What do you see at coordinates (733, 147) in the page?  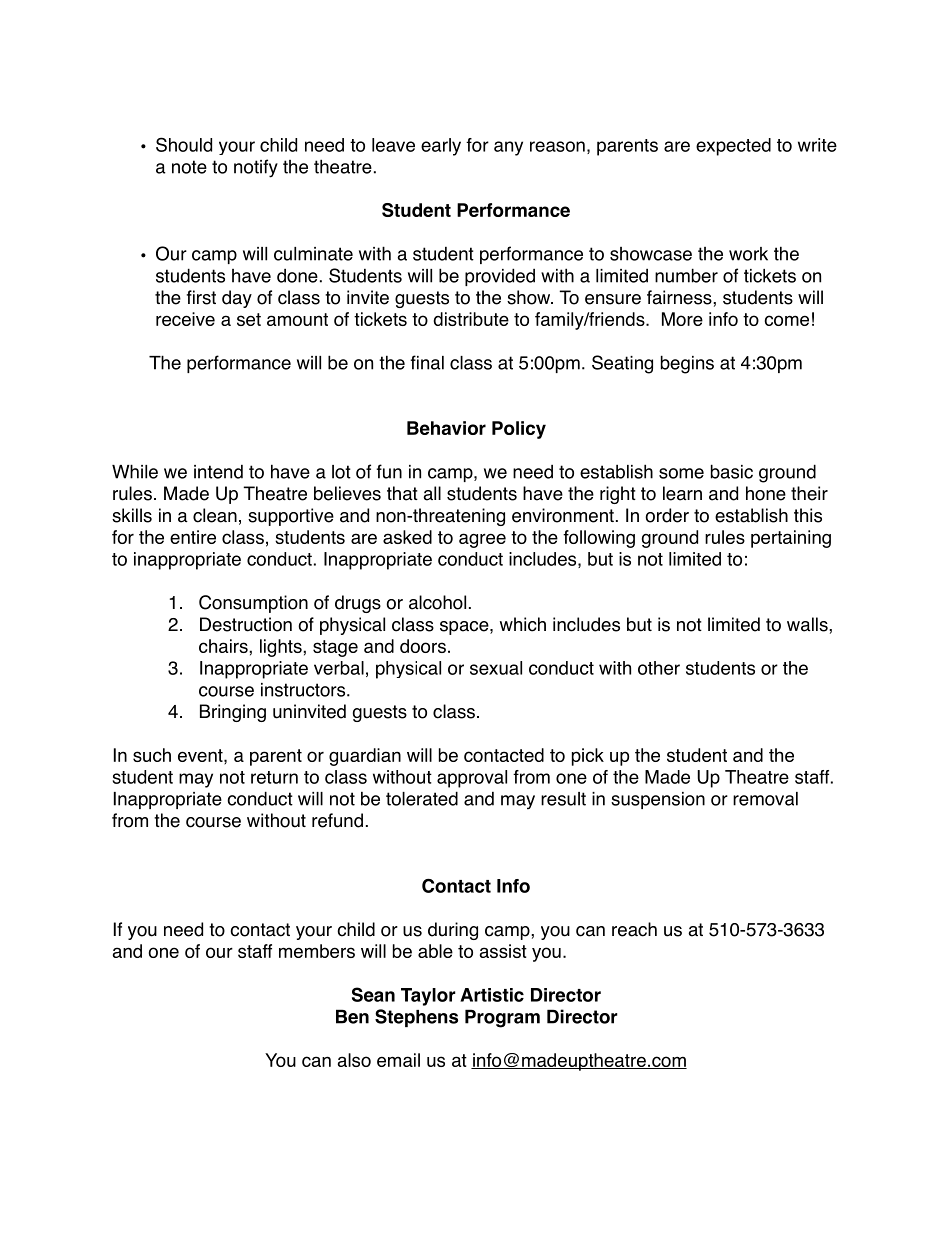 I see `expected` at bounding box center [733, 147].
